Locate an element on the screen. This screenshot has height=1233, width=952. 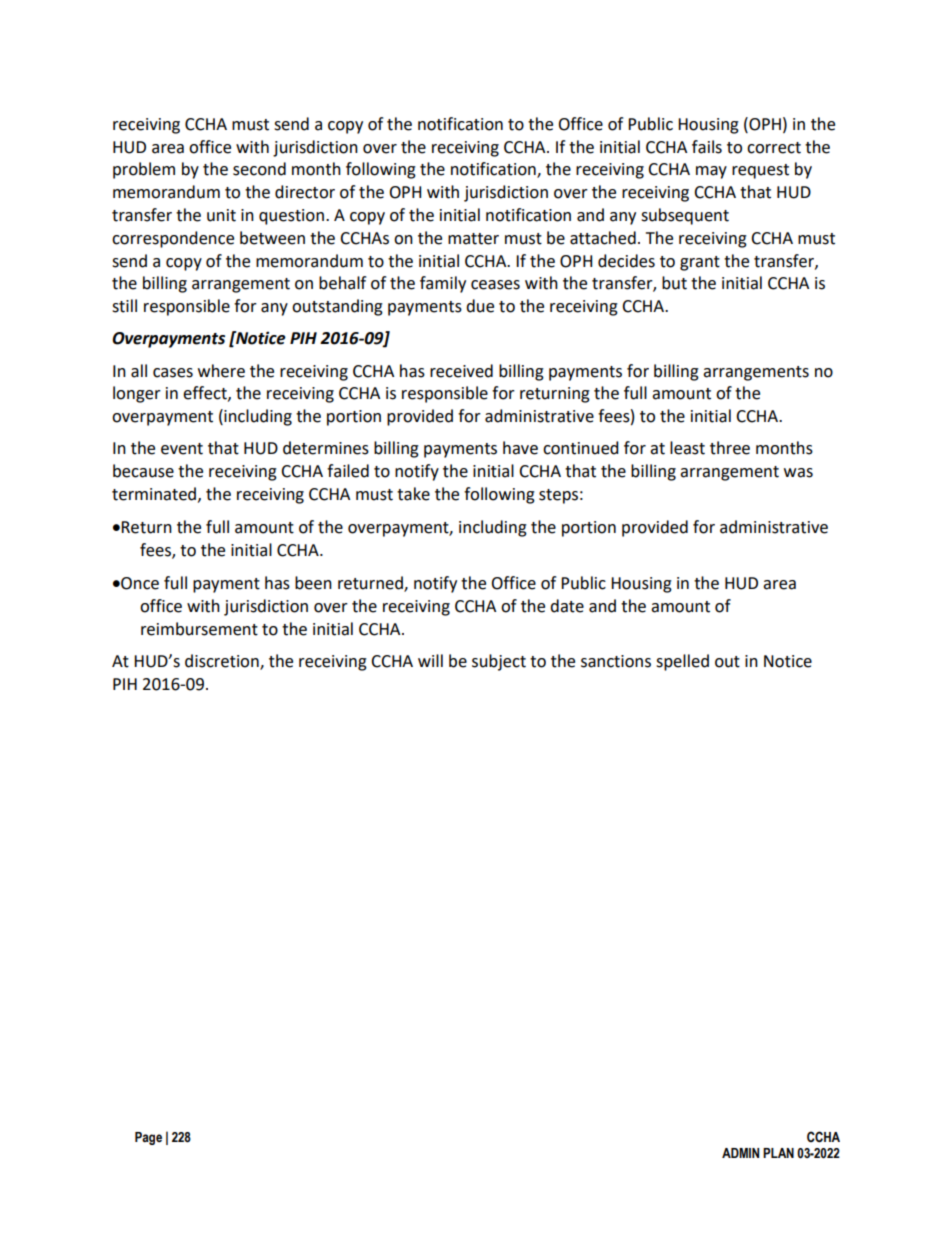
take is located at coordinates (413, 494).
